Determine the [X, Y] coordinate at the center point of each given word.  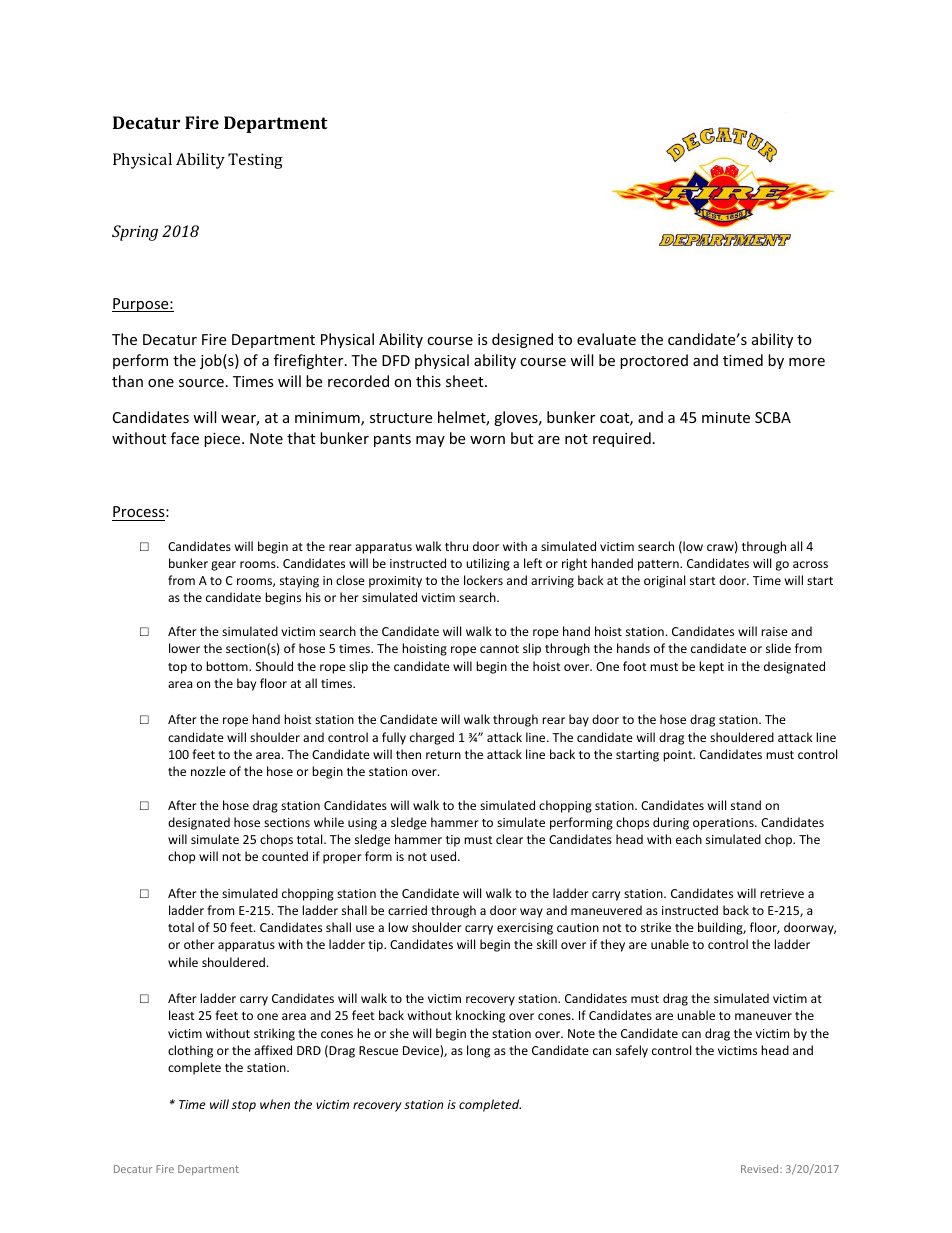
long [478, 1051]
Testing [255, 161]
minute [726, 417]
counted [285, 856]
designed [522, 340]
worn [487, 440]
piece [223, 440]
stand [746, 805]
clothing [190, 1051]
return [443, 755]
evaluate [606, 339]
